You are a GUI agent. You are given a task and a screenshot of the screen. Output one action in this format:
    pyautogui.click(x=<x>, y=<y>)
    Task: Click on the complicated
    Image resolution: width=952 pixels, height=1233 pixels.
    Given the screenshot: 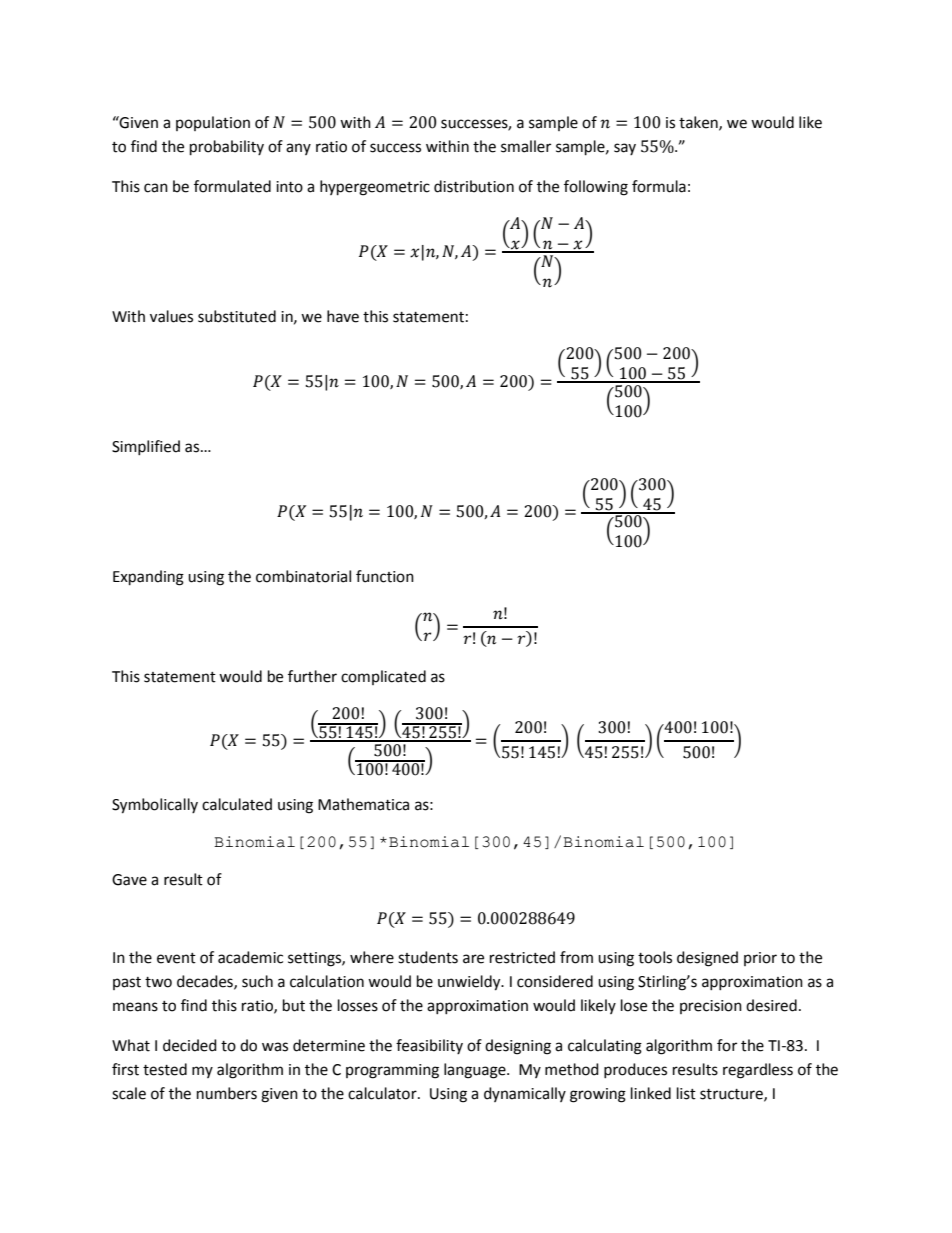 What is the action you would take?
    pyautogui.click(x=383, y=677)
